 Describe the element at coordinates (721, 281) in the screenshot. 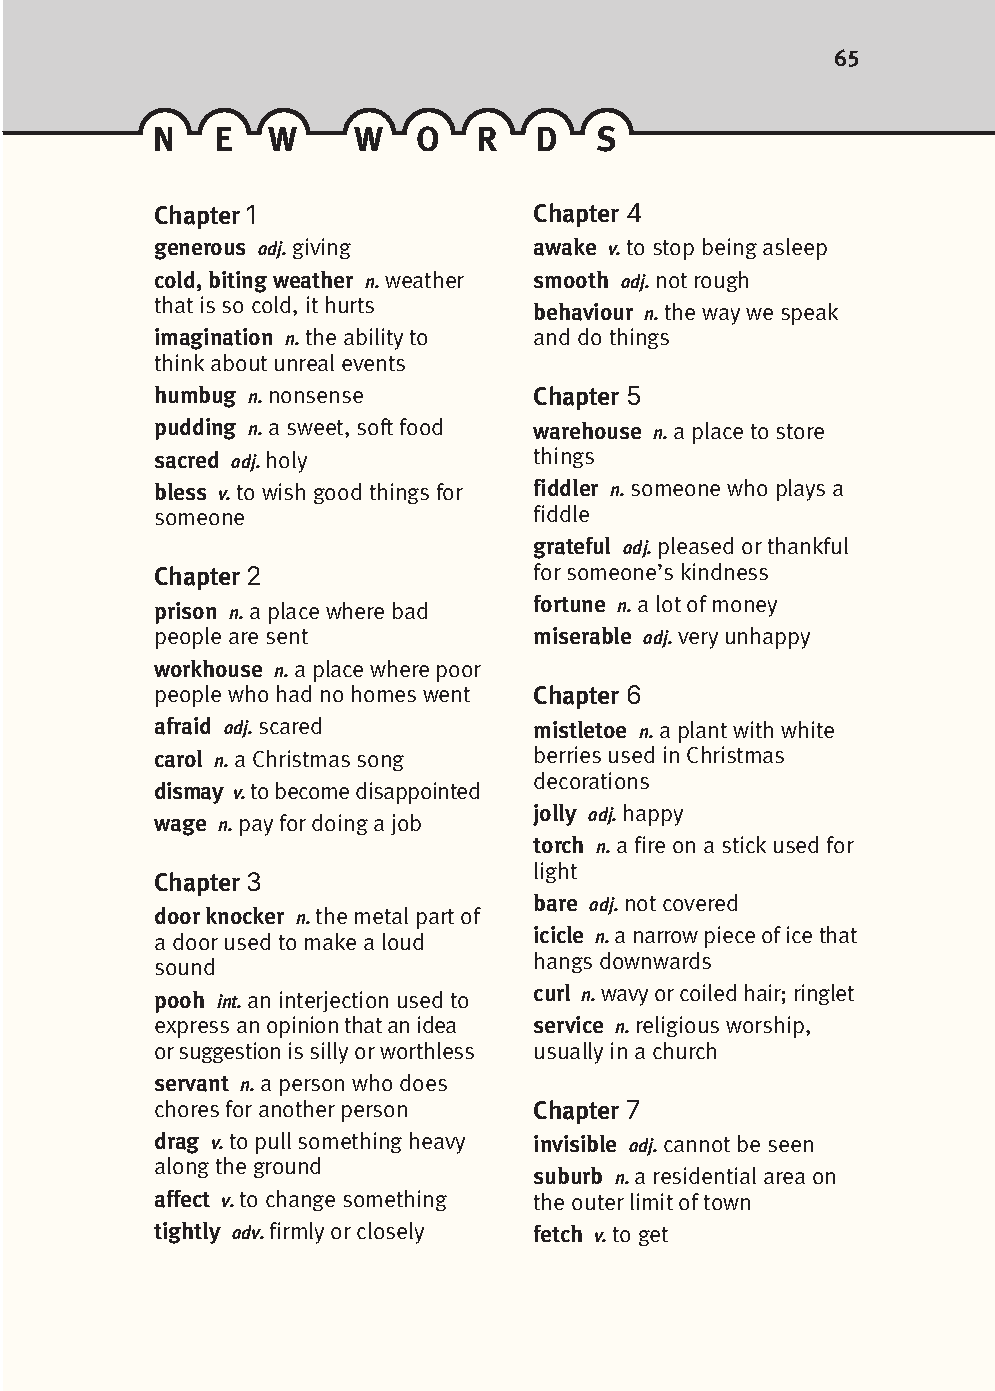

I see `rough` at that location.
